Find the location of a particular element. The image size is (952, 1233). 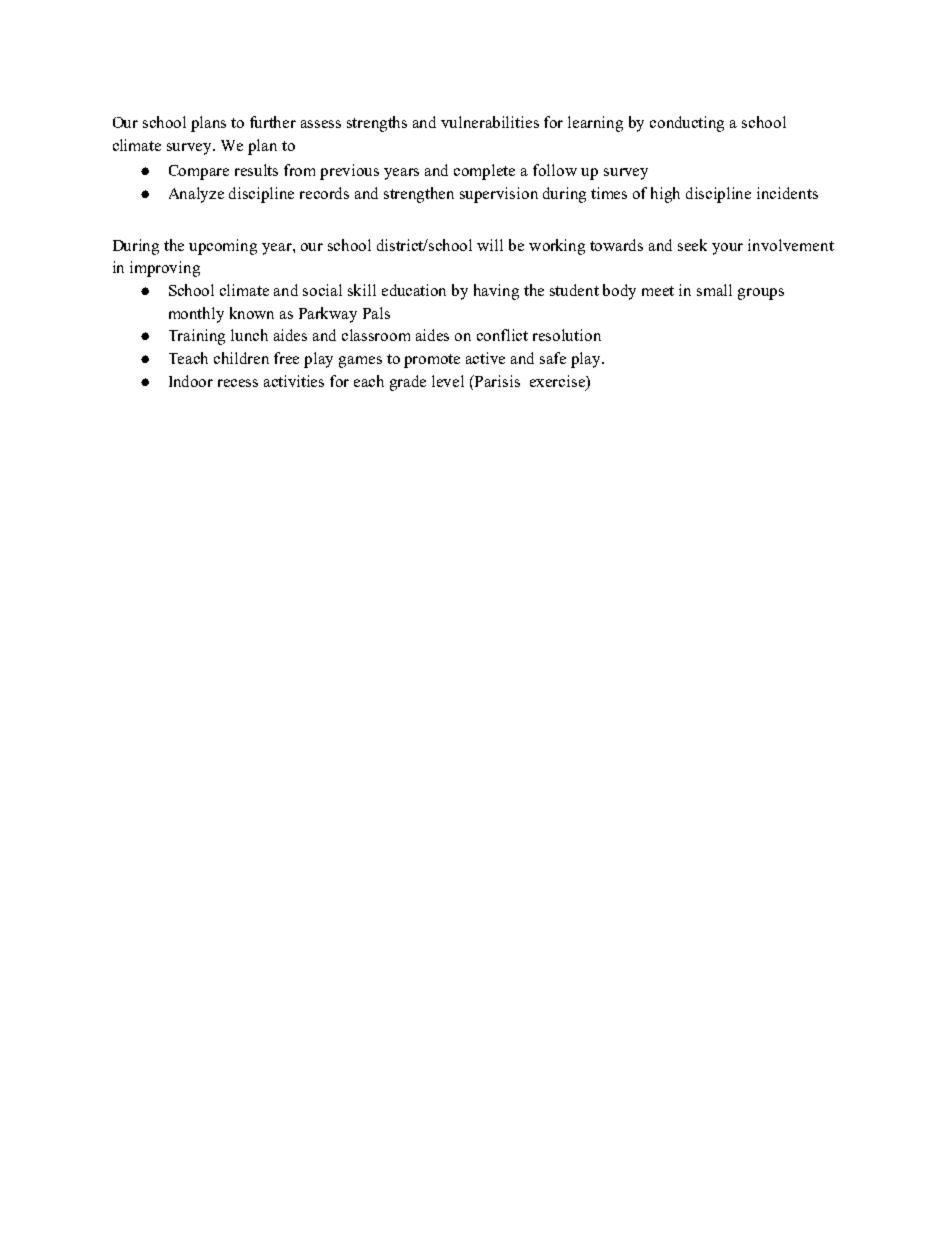

conducting is located at coordinates (687, 124).
